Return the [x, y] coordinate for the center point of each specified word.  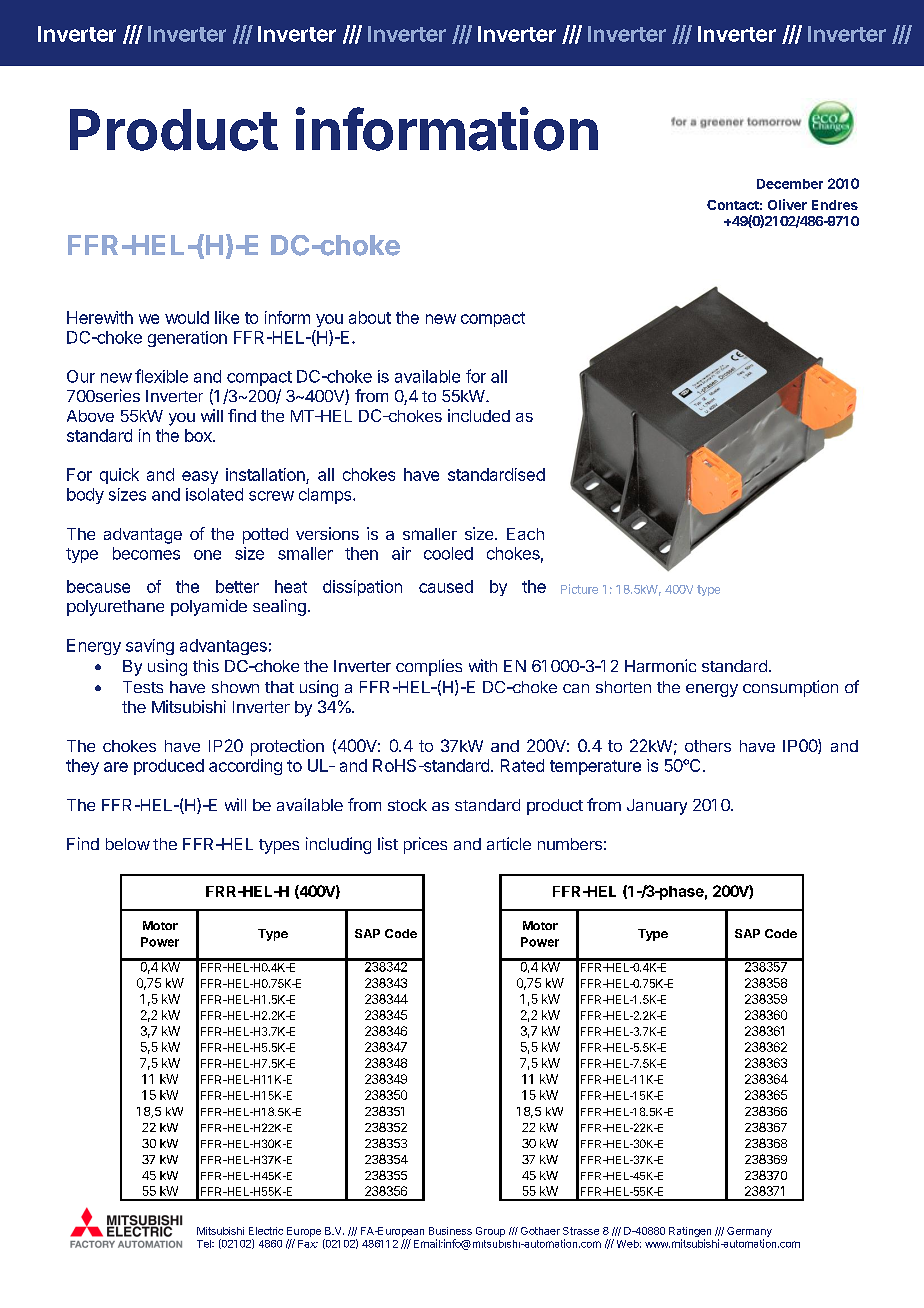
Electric [266, 1231]
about [370, 317]
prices [425, 845]
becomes [146, 553]
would [187, 317]
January [657, 807]
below [128, 844]
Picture [579, 589]
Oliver [787, 204]
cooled [448, 553]
